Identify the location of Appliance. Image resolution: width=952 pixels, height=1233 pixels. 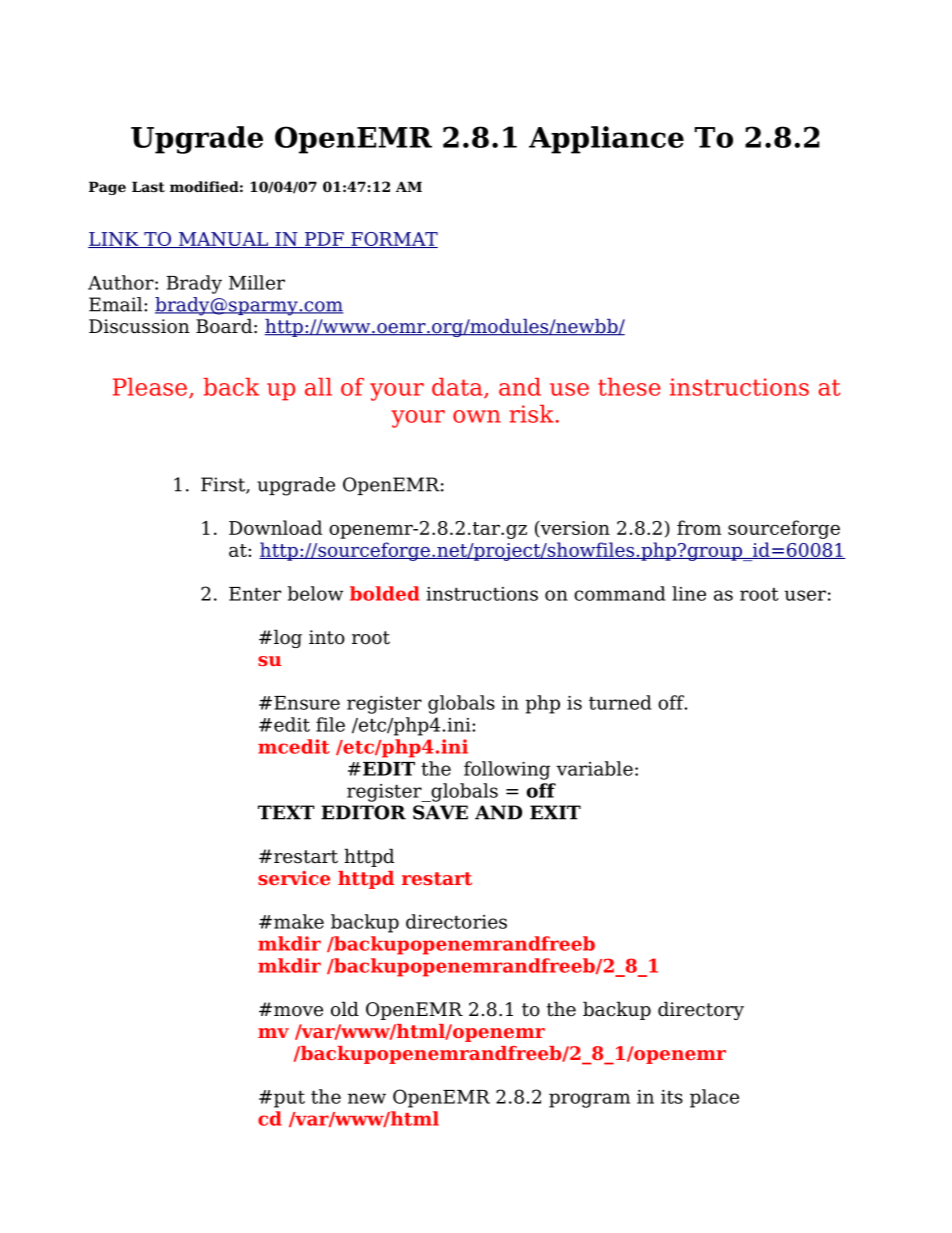
(606, 140).
